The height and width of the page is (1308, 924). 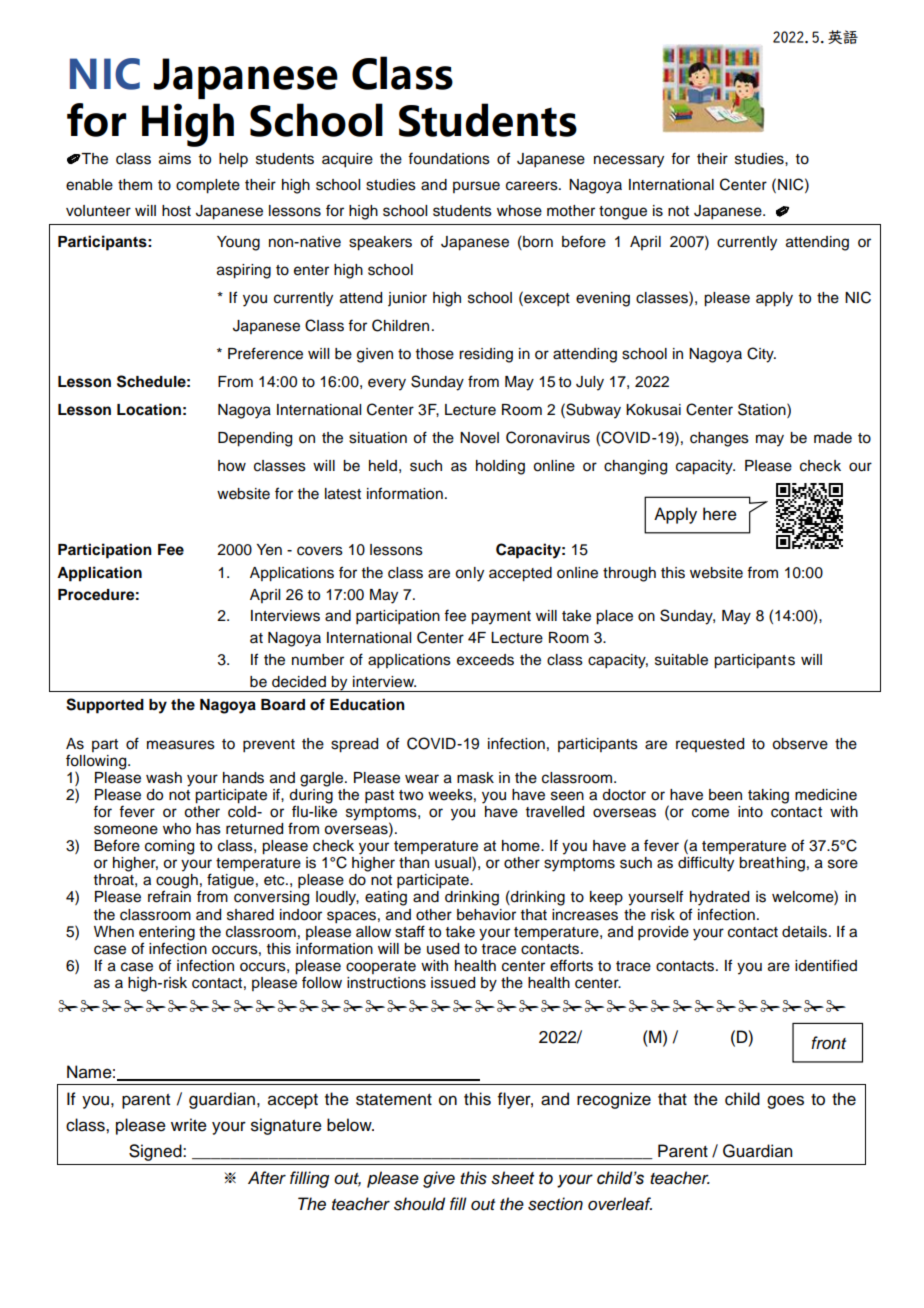 What do you see at coordinates (208, 186) in the page?
I see `complete` at bounding box center [208, 186].
